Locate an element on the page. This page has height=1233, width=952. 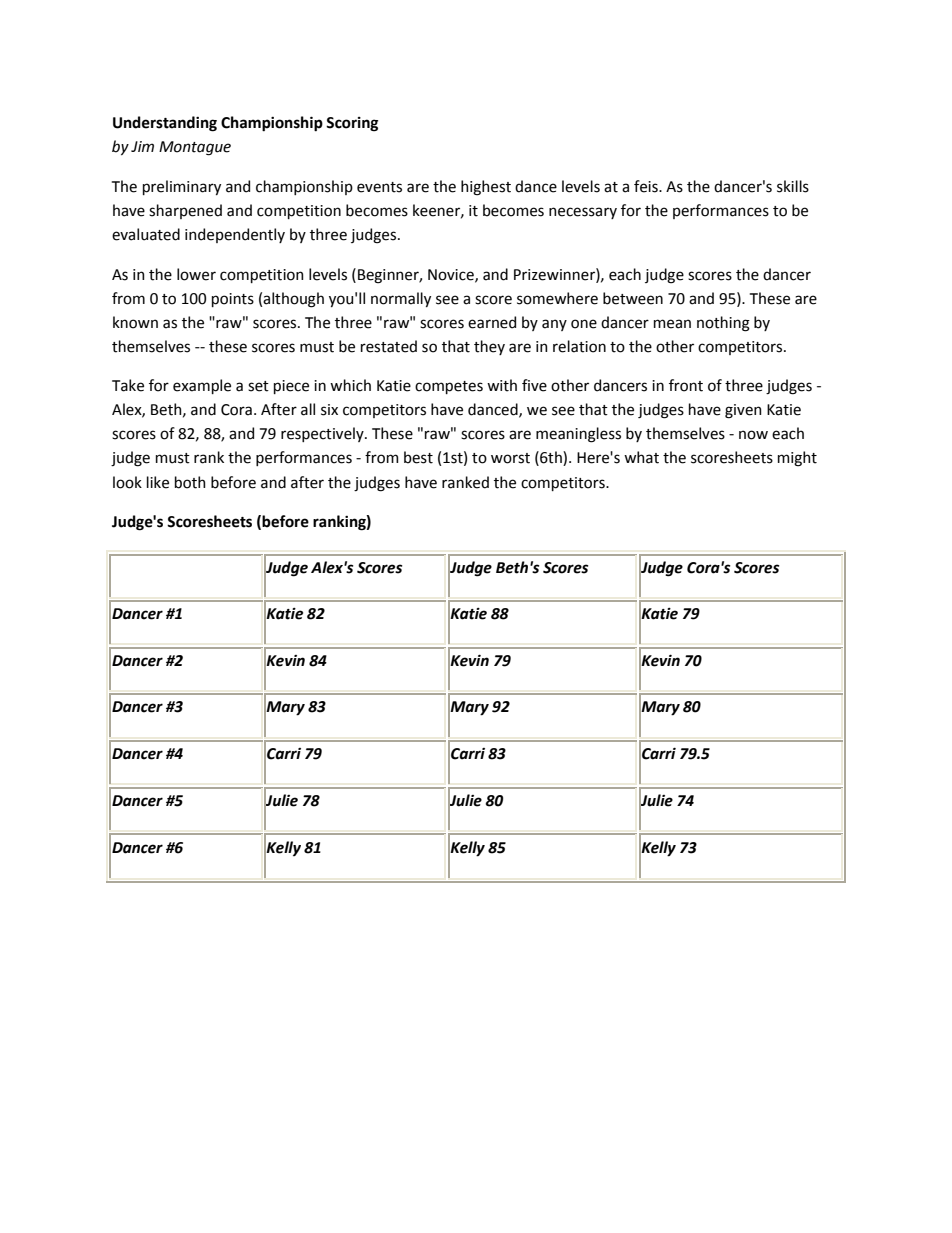
competes is located at coordinates (449, 387).
